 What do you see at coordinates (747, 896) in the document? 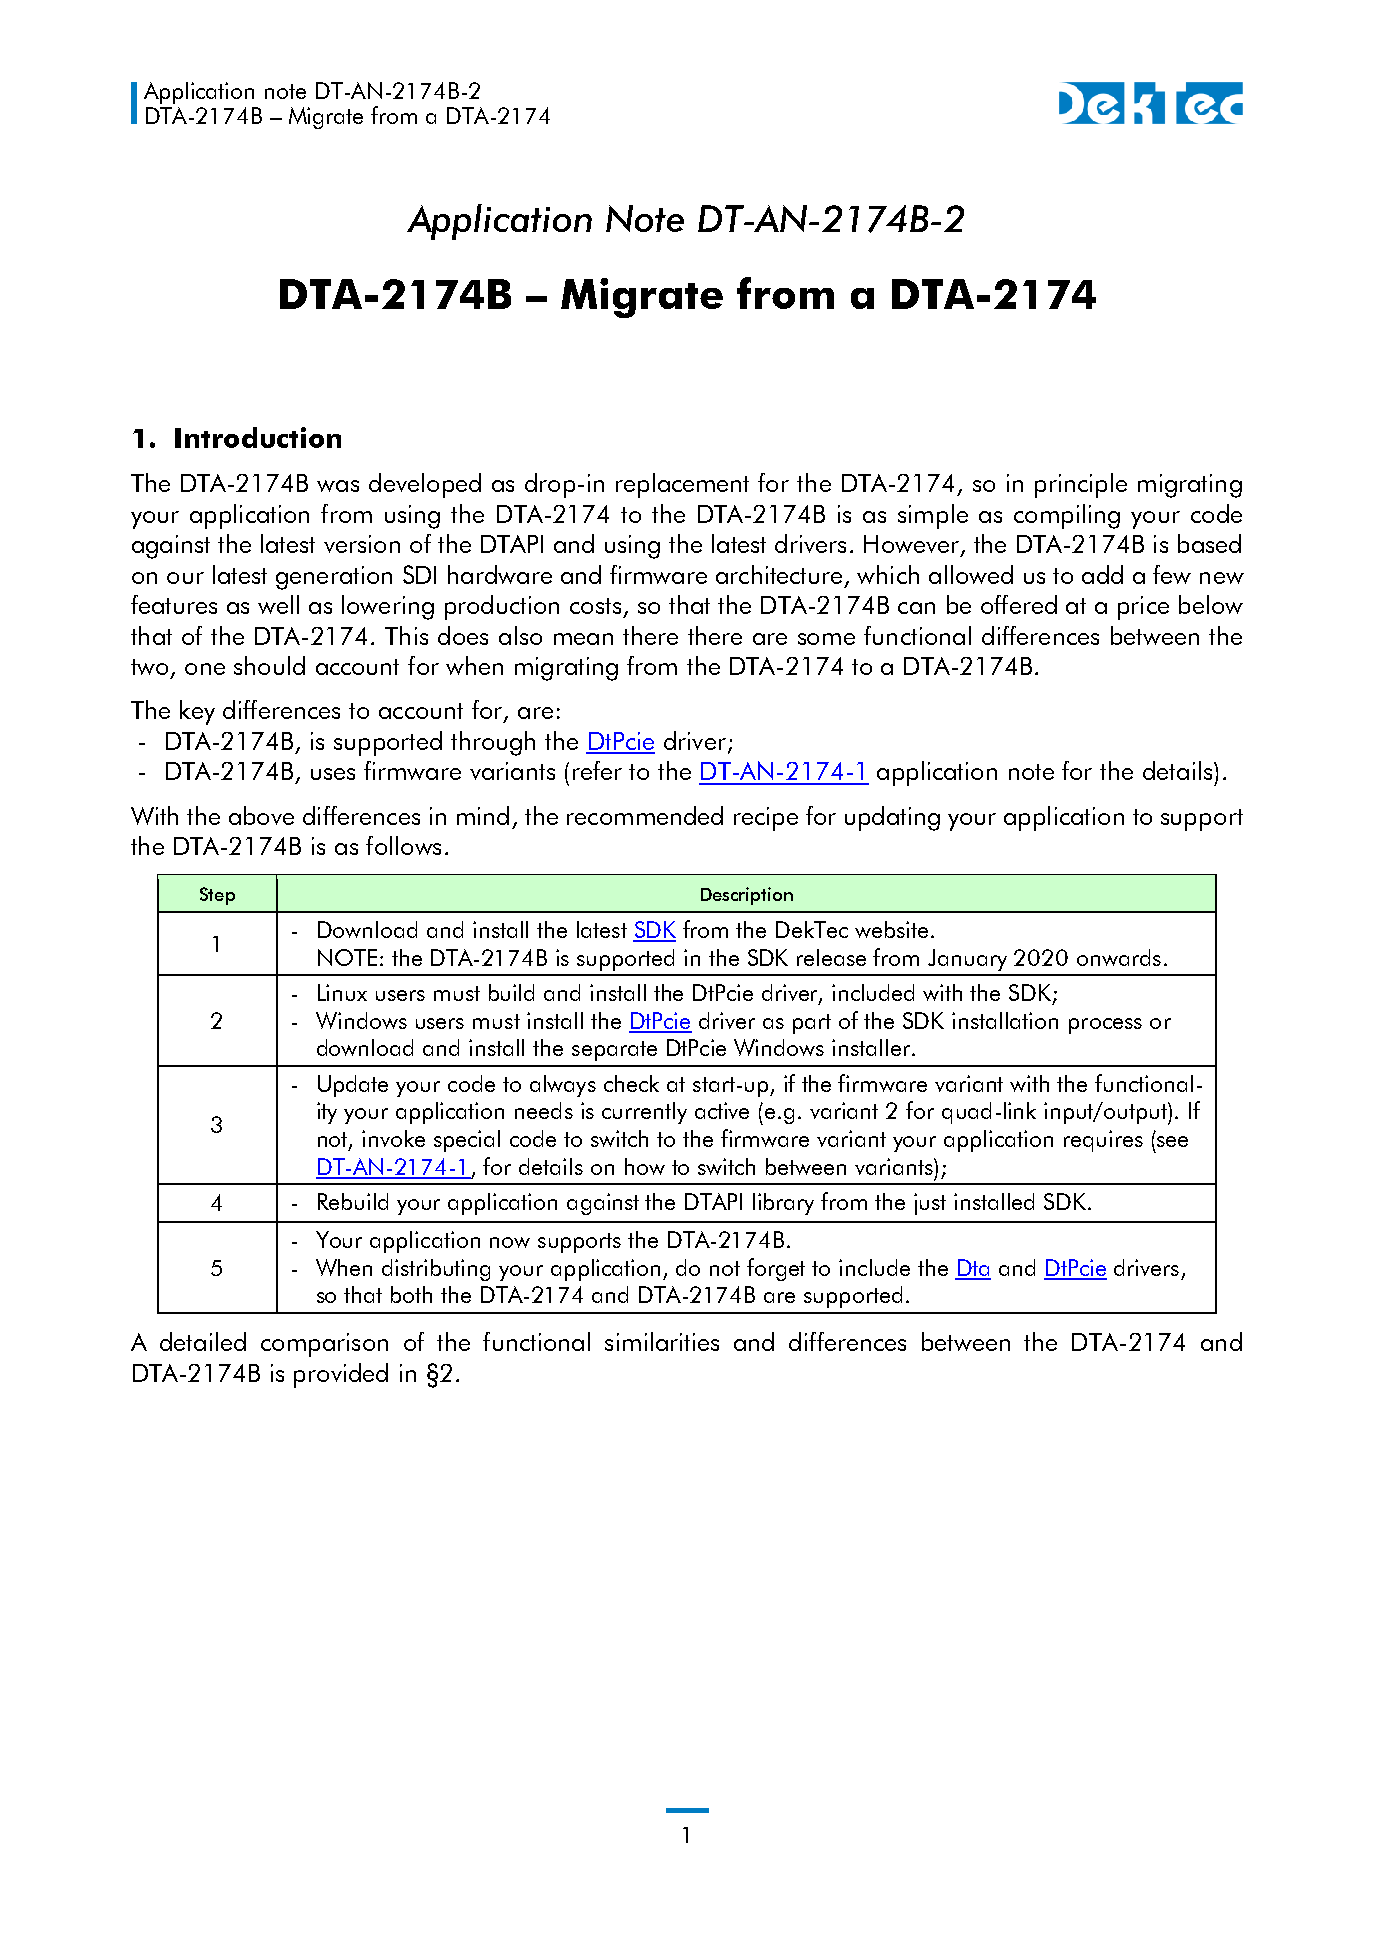
I see `Description` at bounding box center [747, 896].
